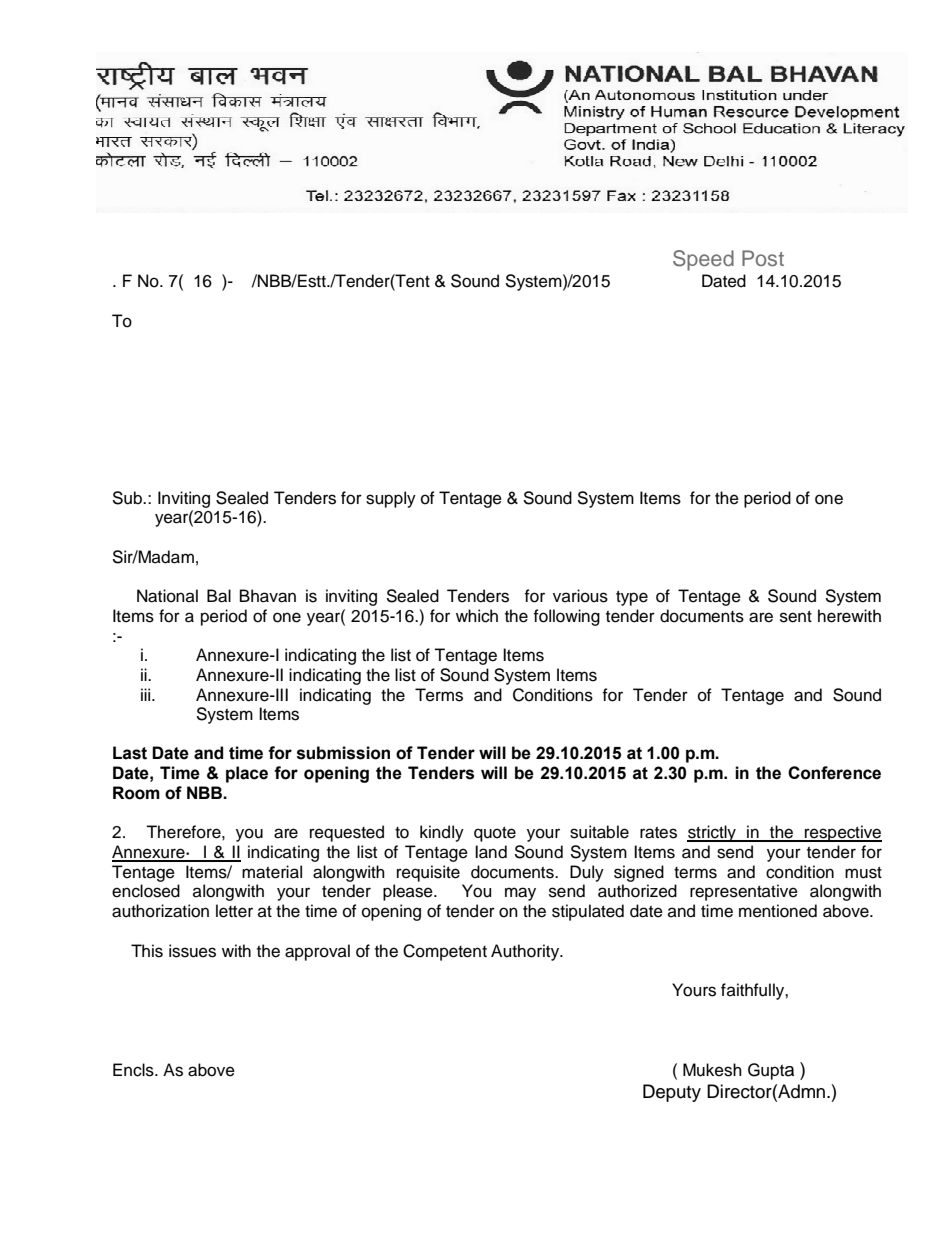  I want to click on quote, so click(495, 834).
